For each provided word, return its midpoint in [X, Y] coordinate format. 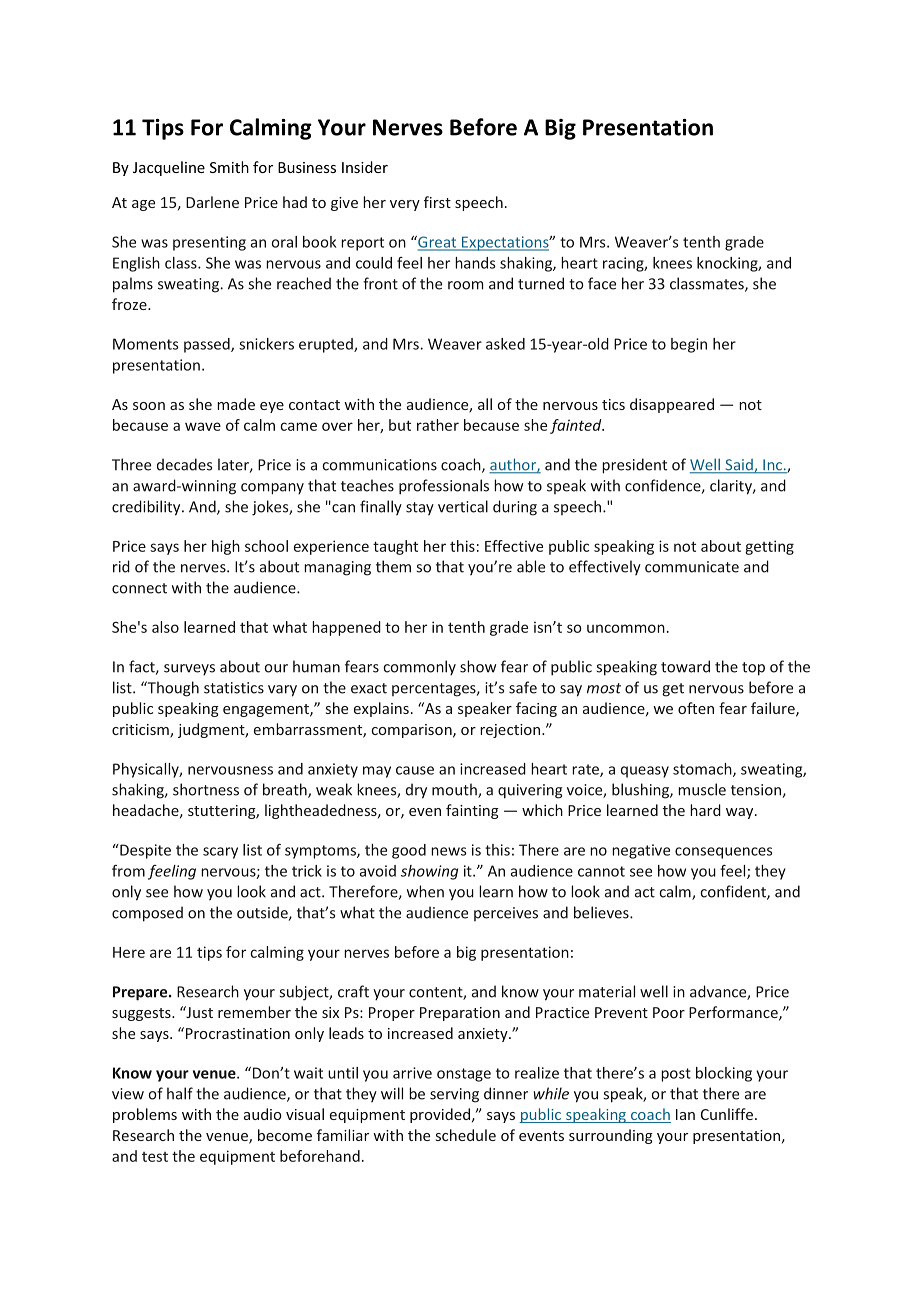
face [602, 283]
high [226, 547]
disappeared [672, 405]
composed [147, 914]
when [425, 891]
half [180, 1093]
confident [734, 892]
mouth [455, 790]
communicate [692, 567]
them [393, 566]
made [236, 404]
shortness [206, 789]
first [437, 202]
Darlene [212, 202]
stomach [703, 770]
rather [438, 425]
